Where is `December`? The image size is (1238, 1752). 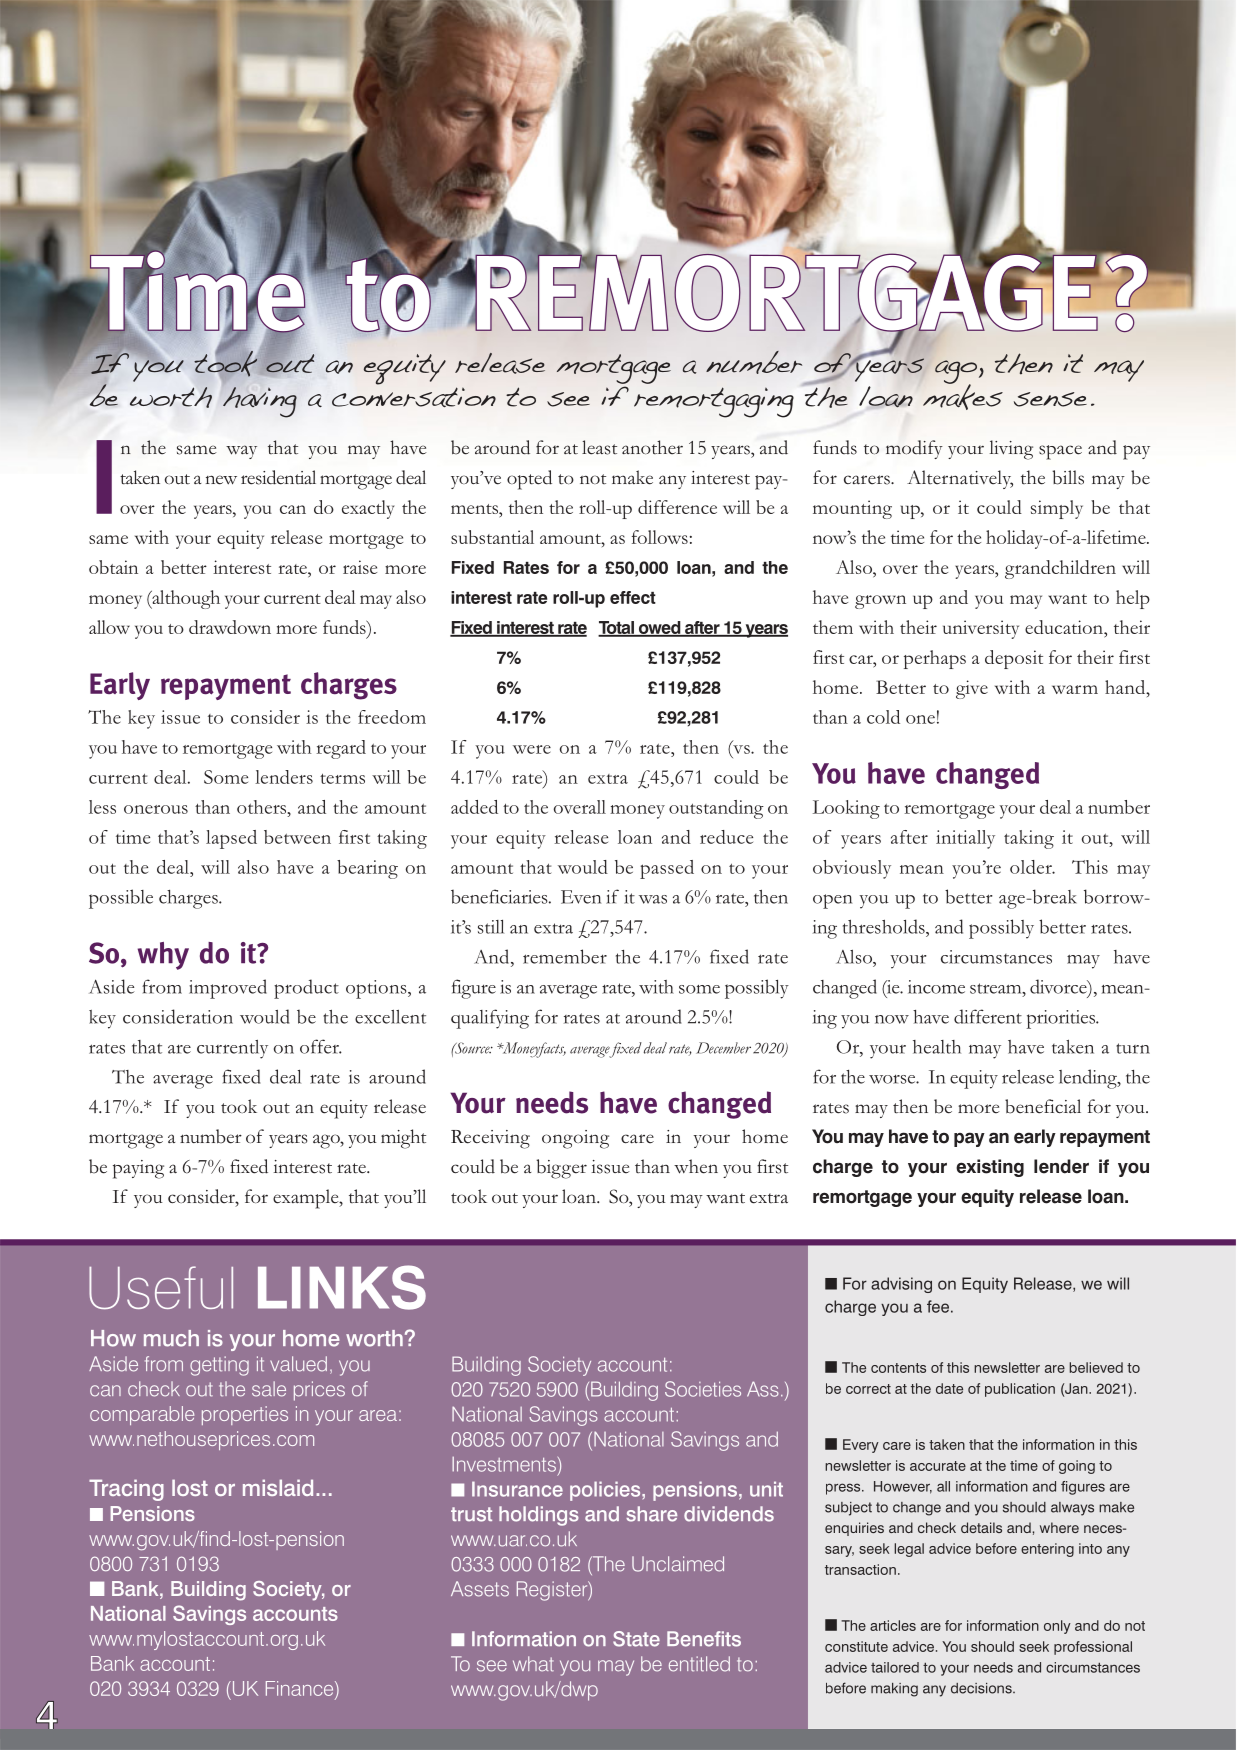 December is located at coordinates (723, 1048).
